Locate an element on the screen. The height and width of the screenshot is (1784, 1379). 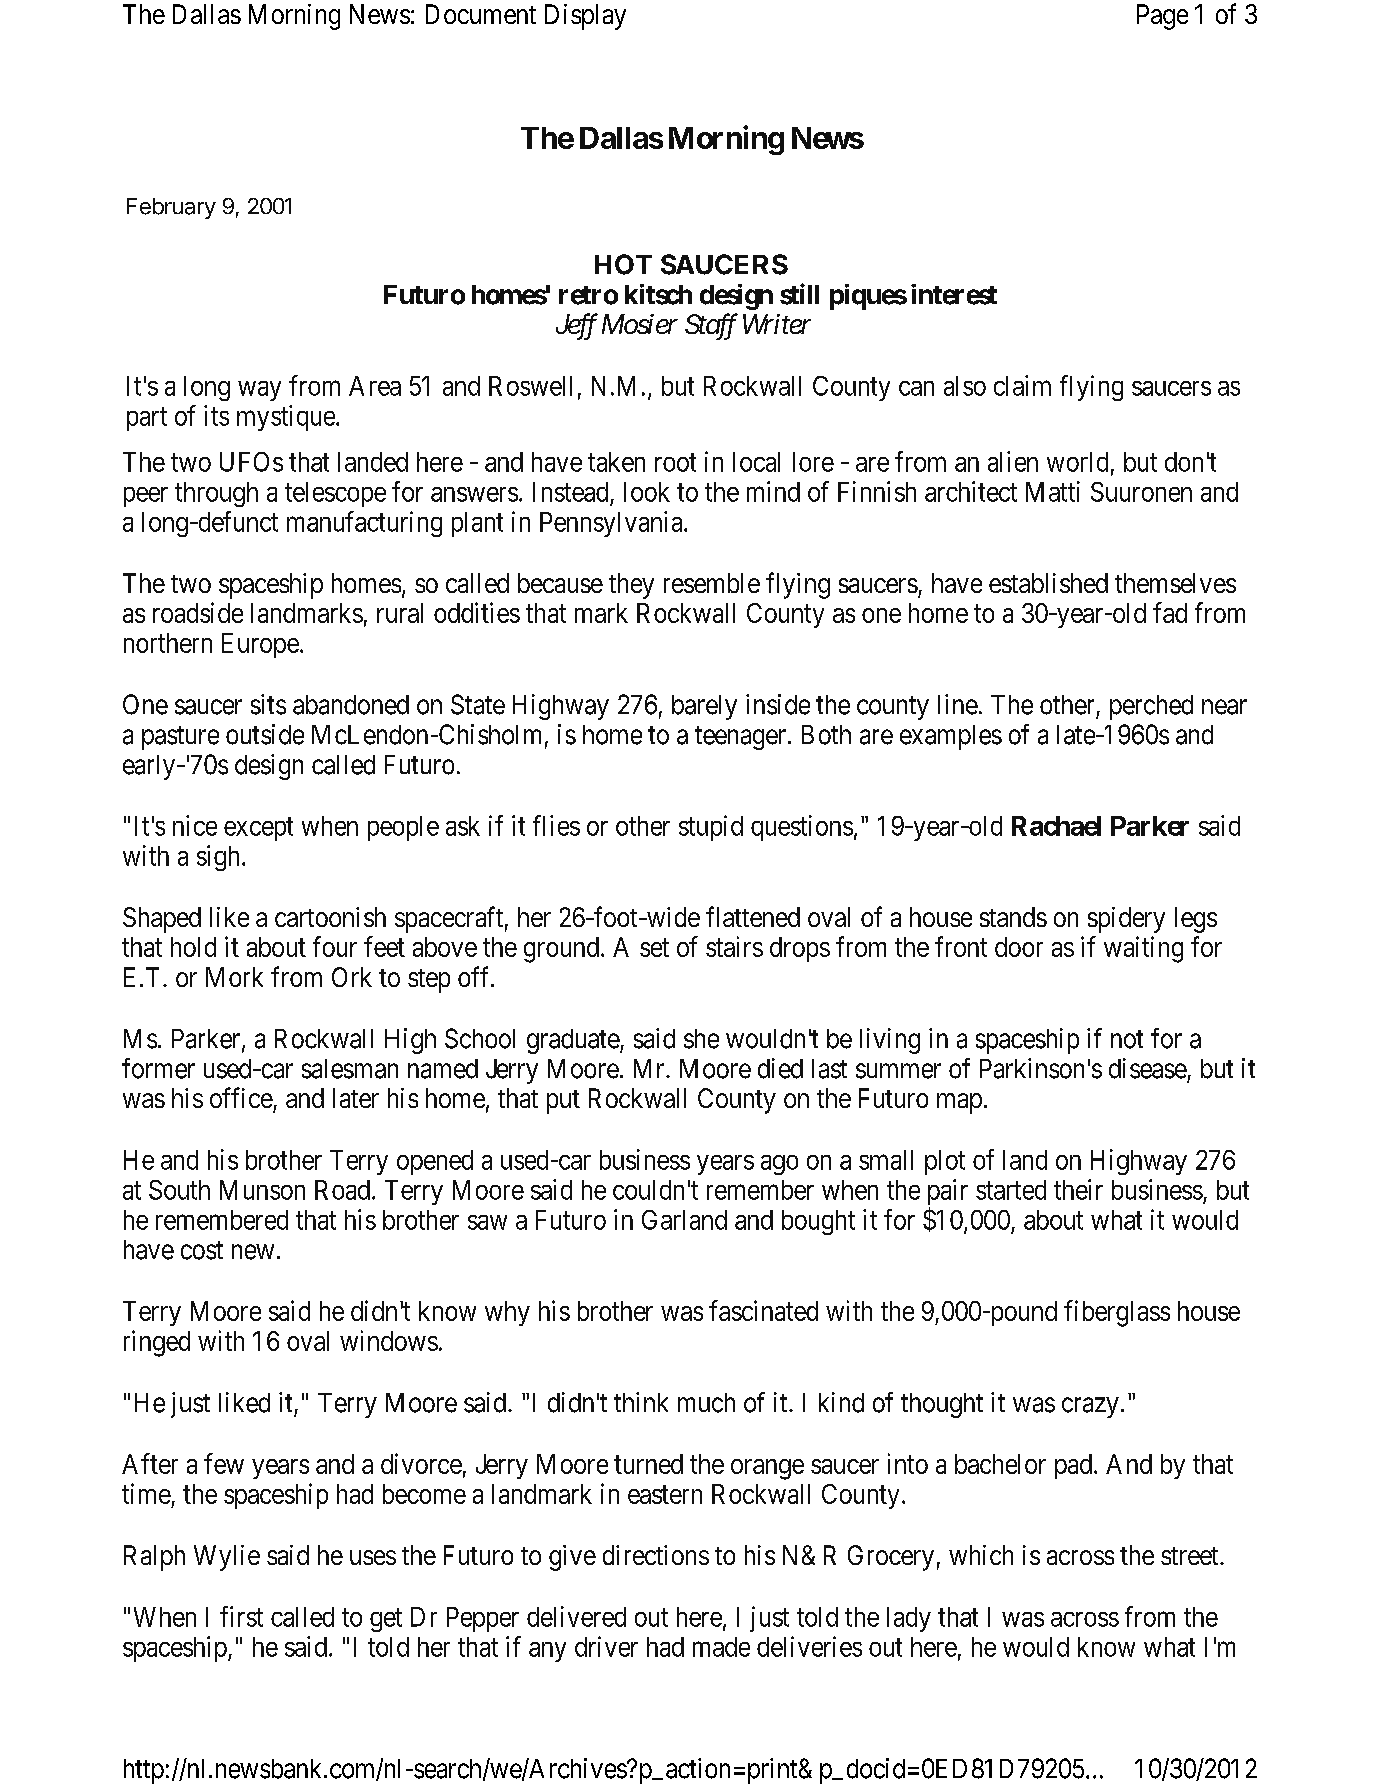
Rachael is located at coordinates (1056, 826).
